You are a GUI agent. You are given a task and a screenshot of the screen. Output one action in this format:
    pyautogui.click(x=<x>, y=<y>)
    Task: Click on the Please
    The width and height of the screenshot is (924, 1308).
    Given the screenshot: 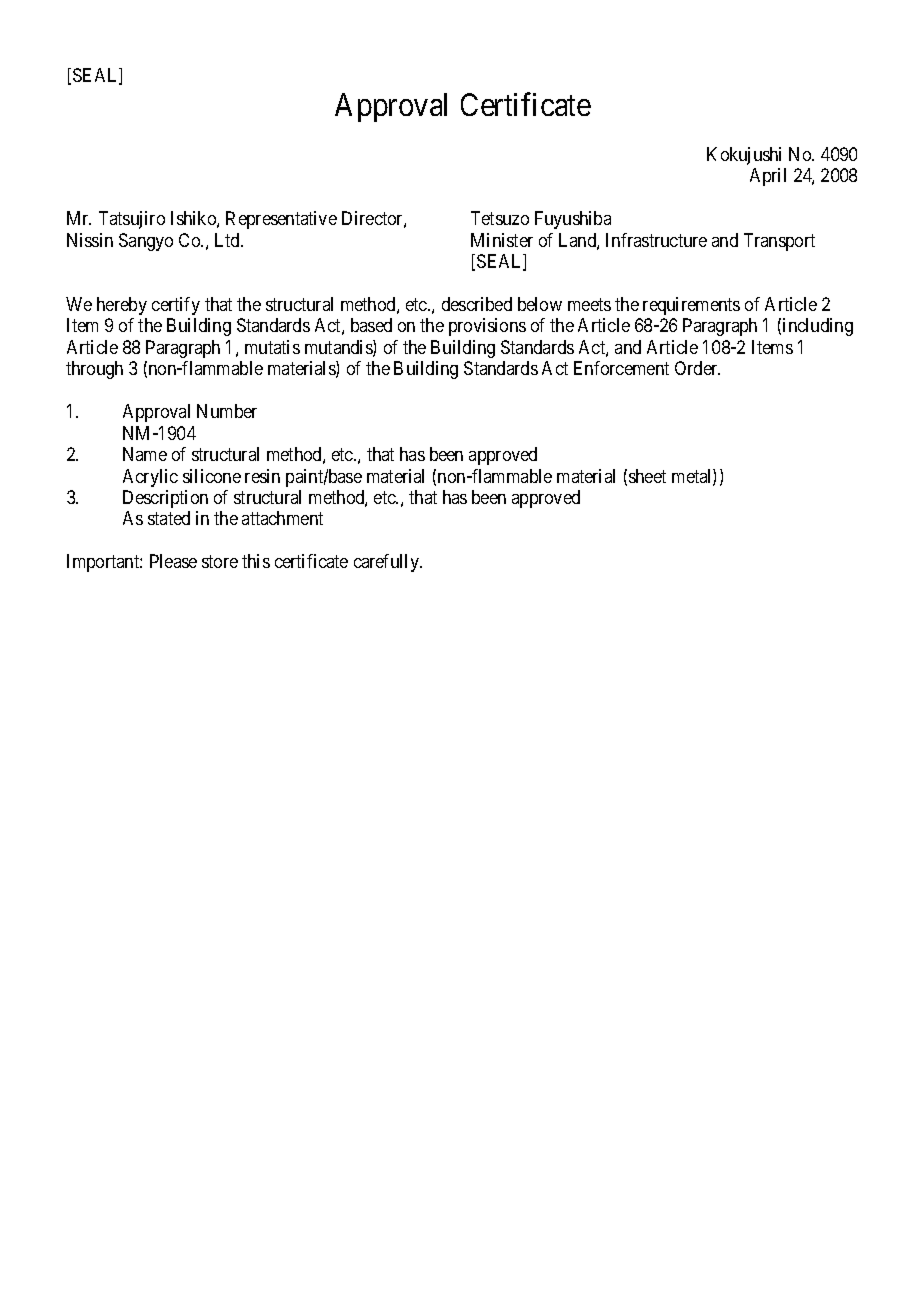 What is the action you would take?
    pyautogui.click(x=173, y=561)
